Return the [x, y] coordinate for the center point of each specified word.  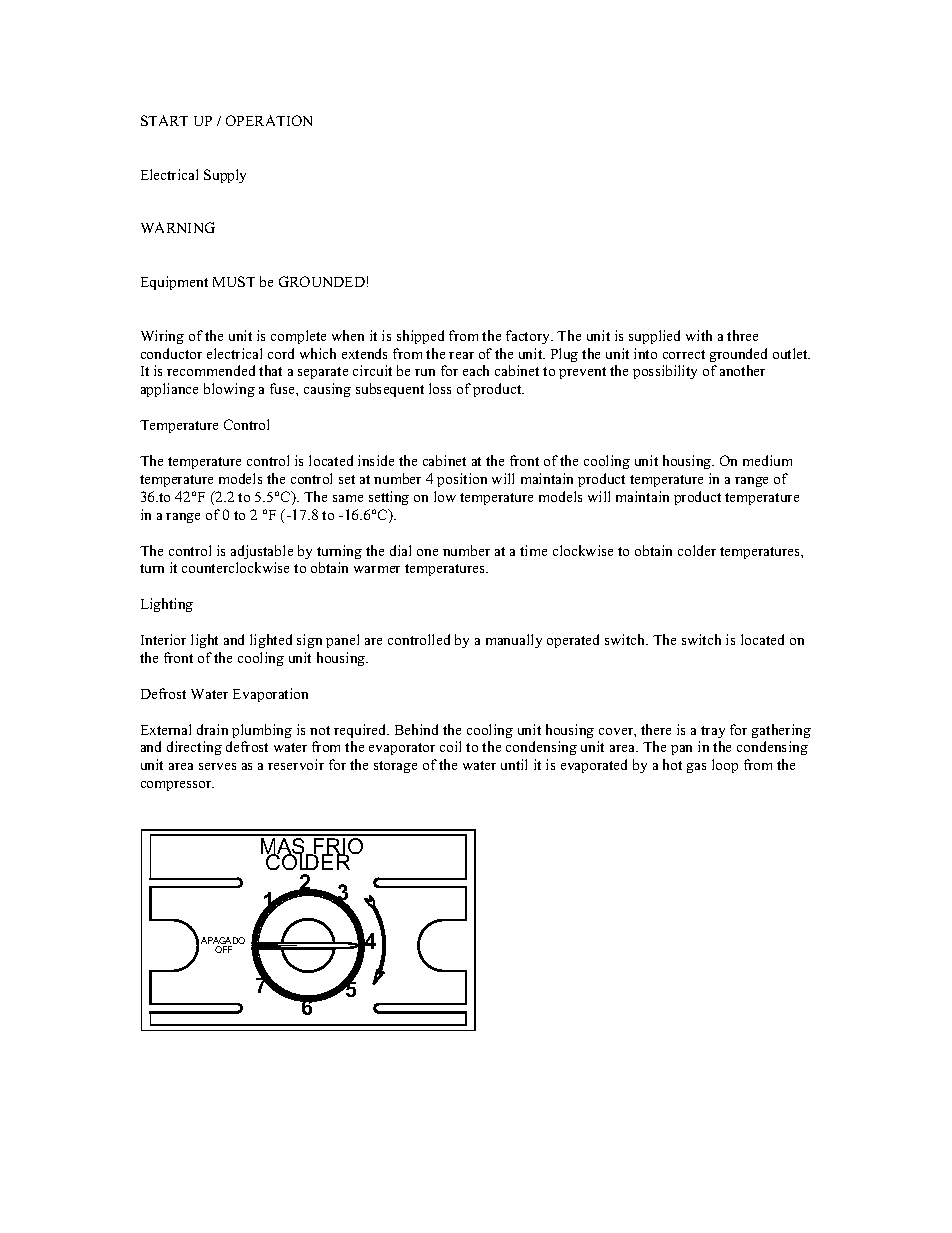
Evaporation [270, 695]
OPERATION [269, 120]
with [699, 335]
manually [514, 641]
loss [440, 388]
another [742, 370]
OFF [223, 949]
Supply [225, 176]
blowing [229, 390]
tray [713, 732]
